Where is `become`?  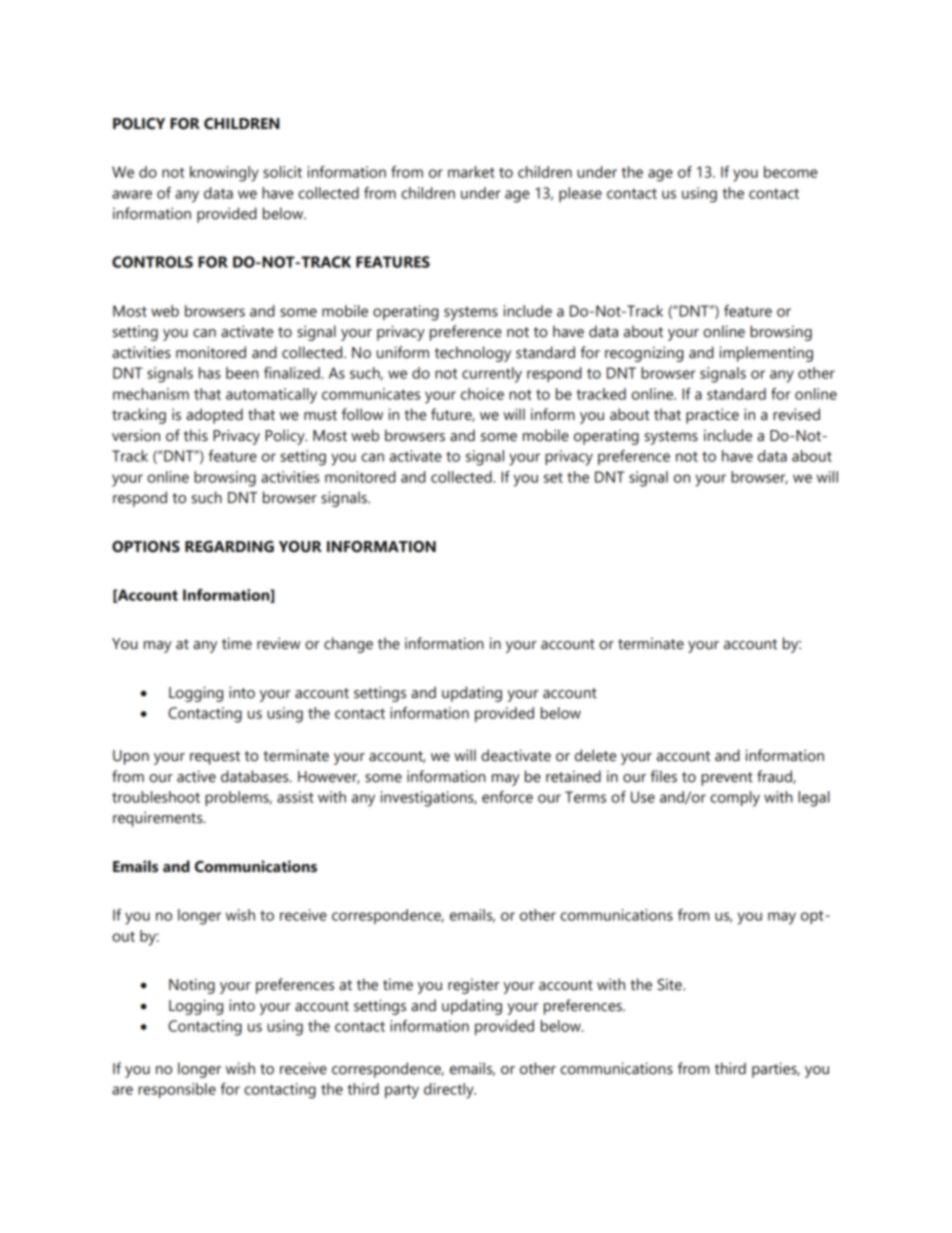 become is located at coordinates (790, 172).
